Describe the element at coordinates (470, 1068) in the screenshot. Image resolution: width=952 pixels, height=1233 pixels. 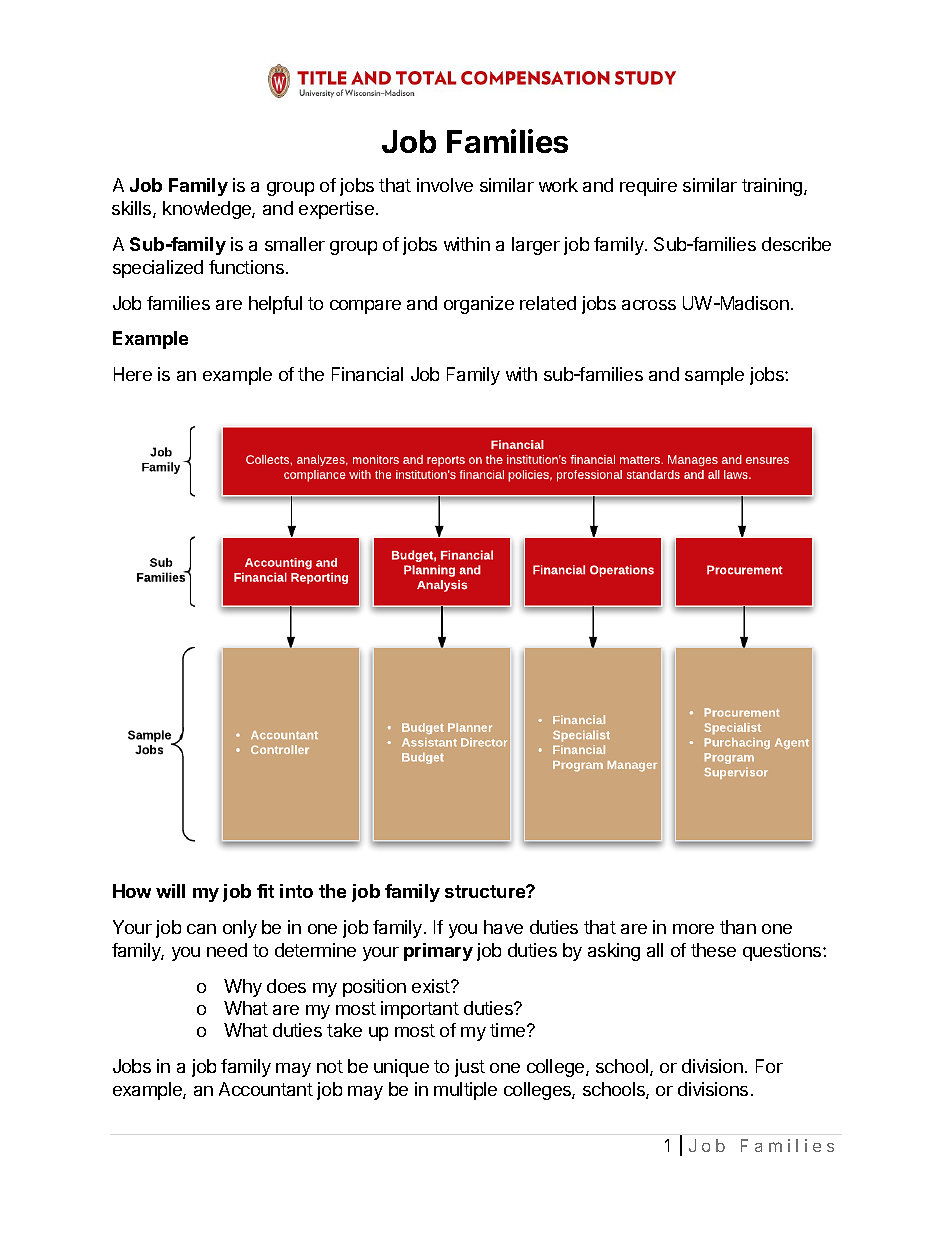
I see `just` at that location.
